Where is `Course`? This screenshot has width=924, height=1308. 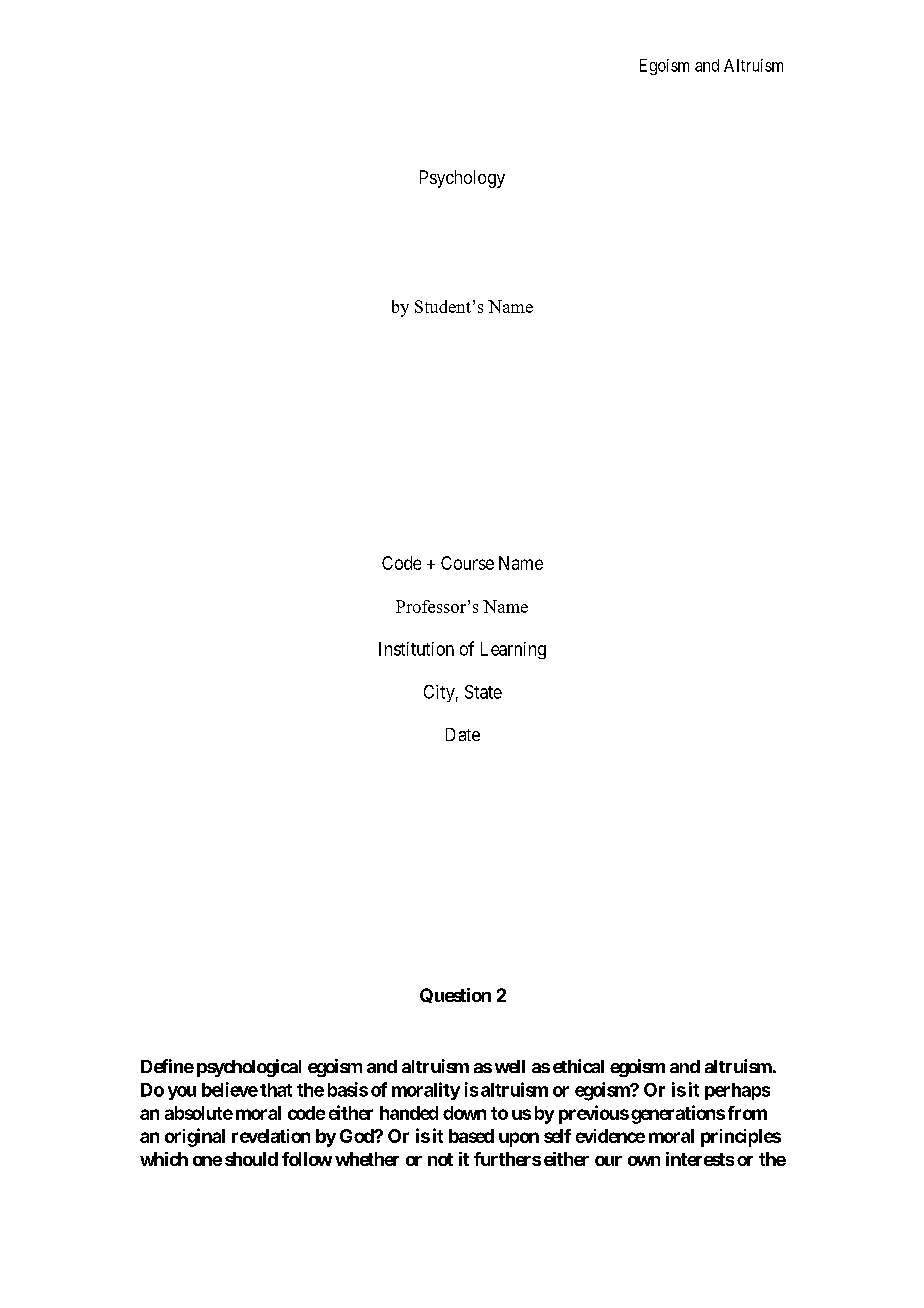 Course is located at coordinates (467, 563).
